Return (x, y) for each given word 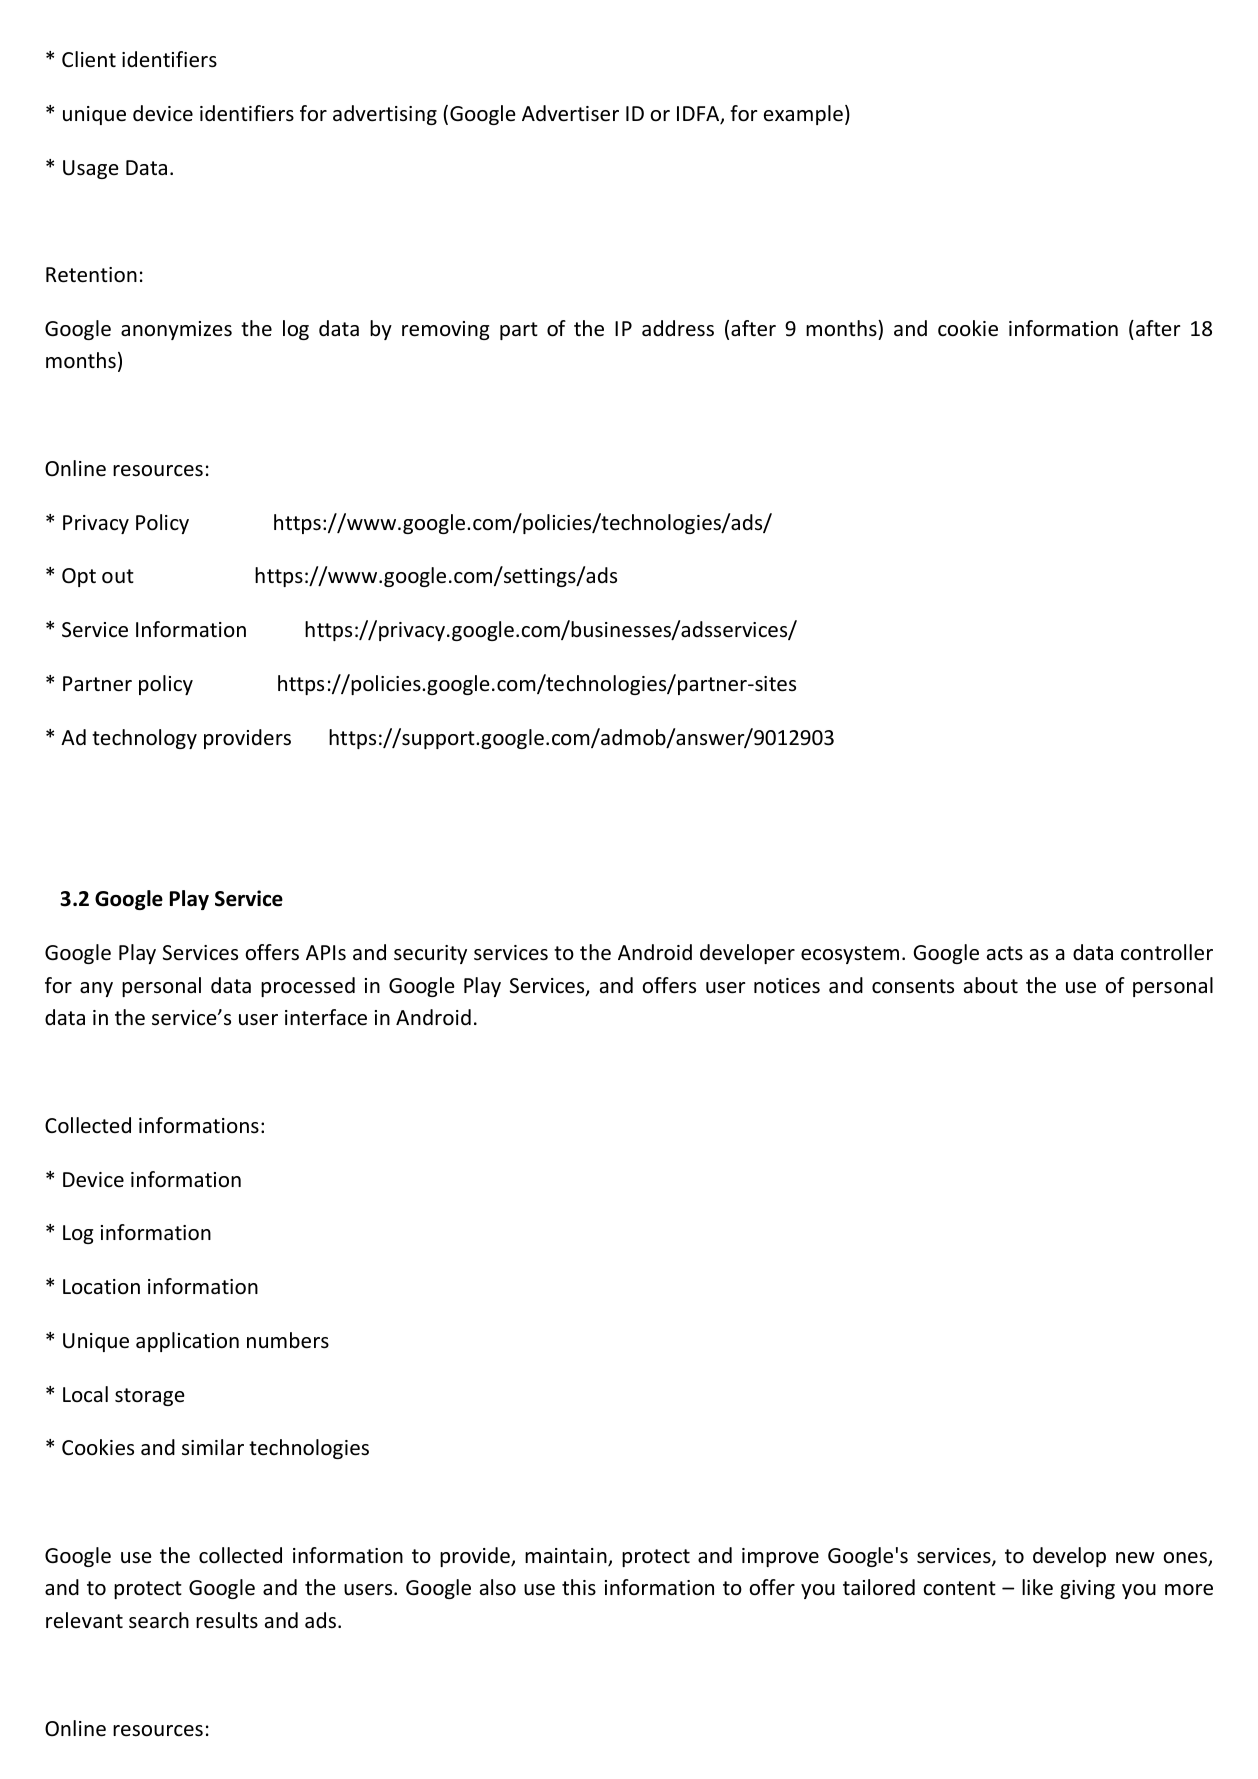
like (1037, 1587)
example (803, 115)
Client (89, 59)
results (227, 1620)
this (579, 1587)
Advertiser (570, 113)
